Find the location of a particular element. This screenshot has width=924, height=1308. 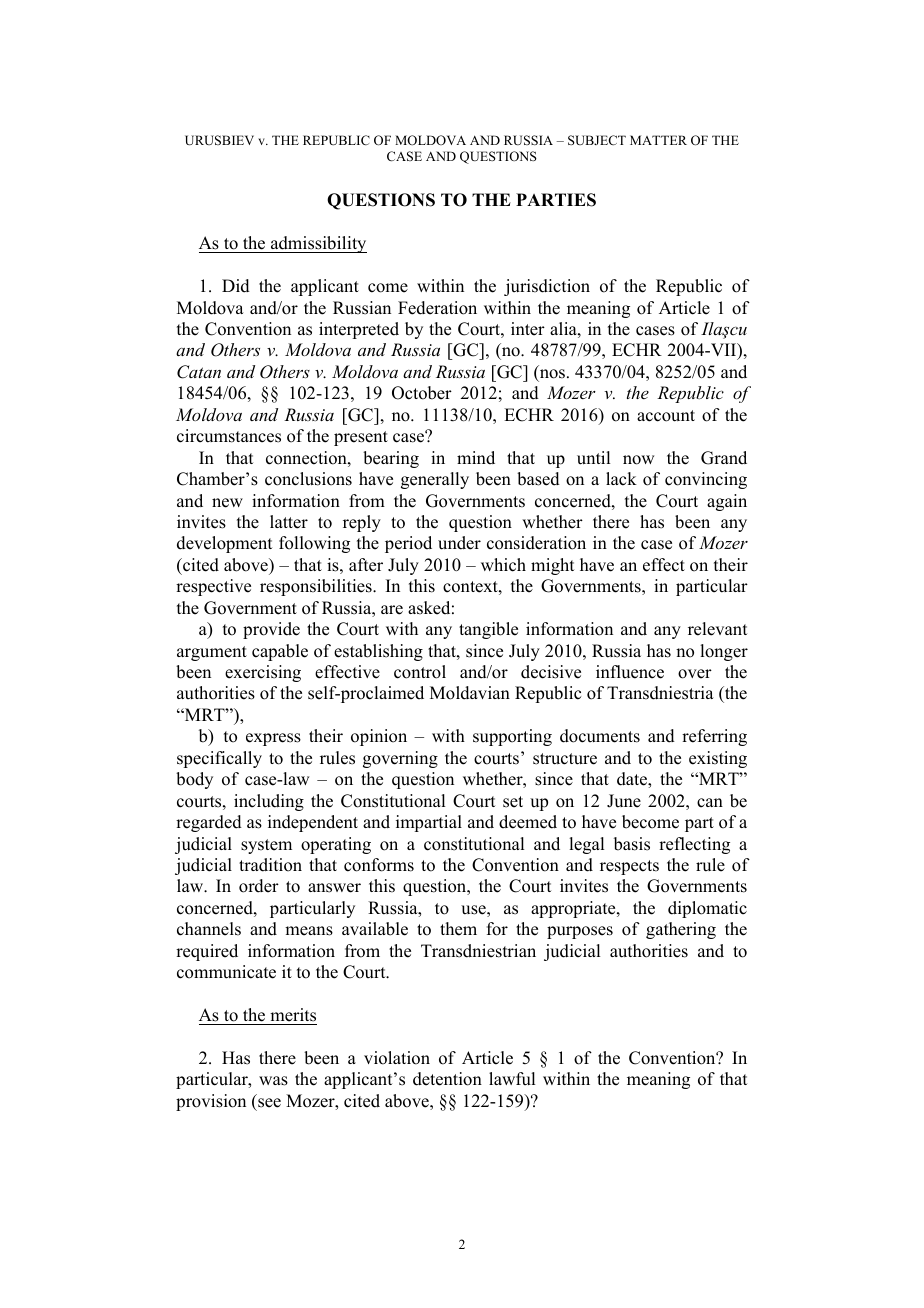

SUBJECT is located at coordinates (597, 140).
